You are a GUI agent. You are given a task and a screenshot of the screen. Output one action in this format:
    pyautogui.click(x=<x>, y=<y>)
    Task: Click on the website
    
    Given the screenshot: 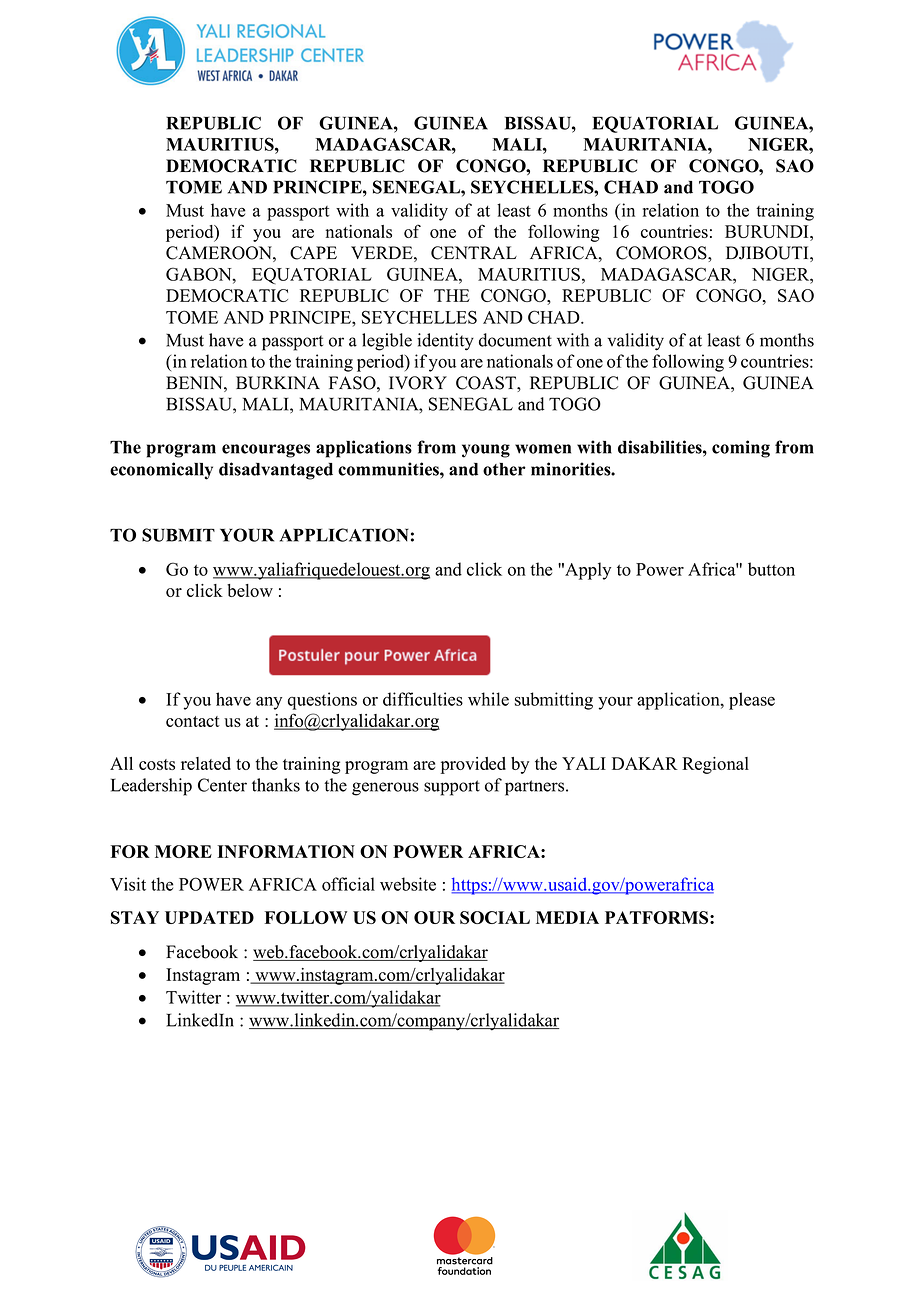 What is the action you would take?
    pyautogui.click(x=408, y=884)
